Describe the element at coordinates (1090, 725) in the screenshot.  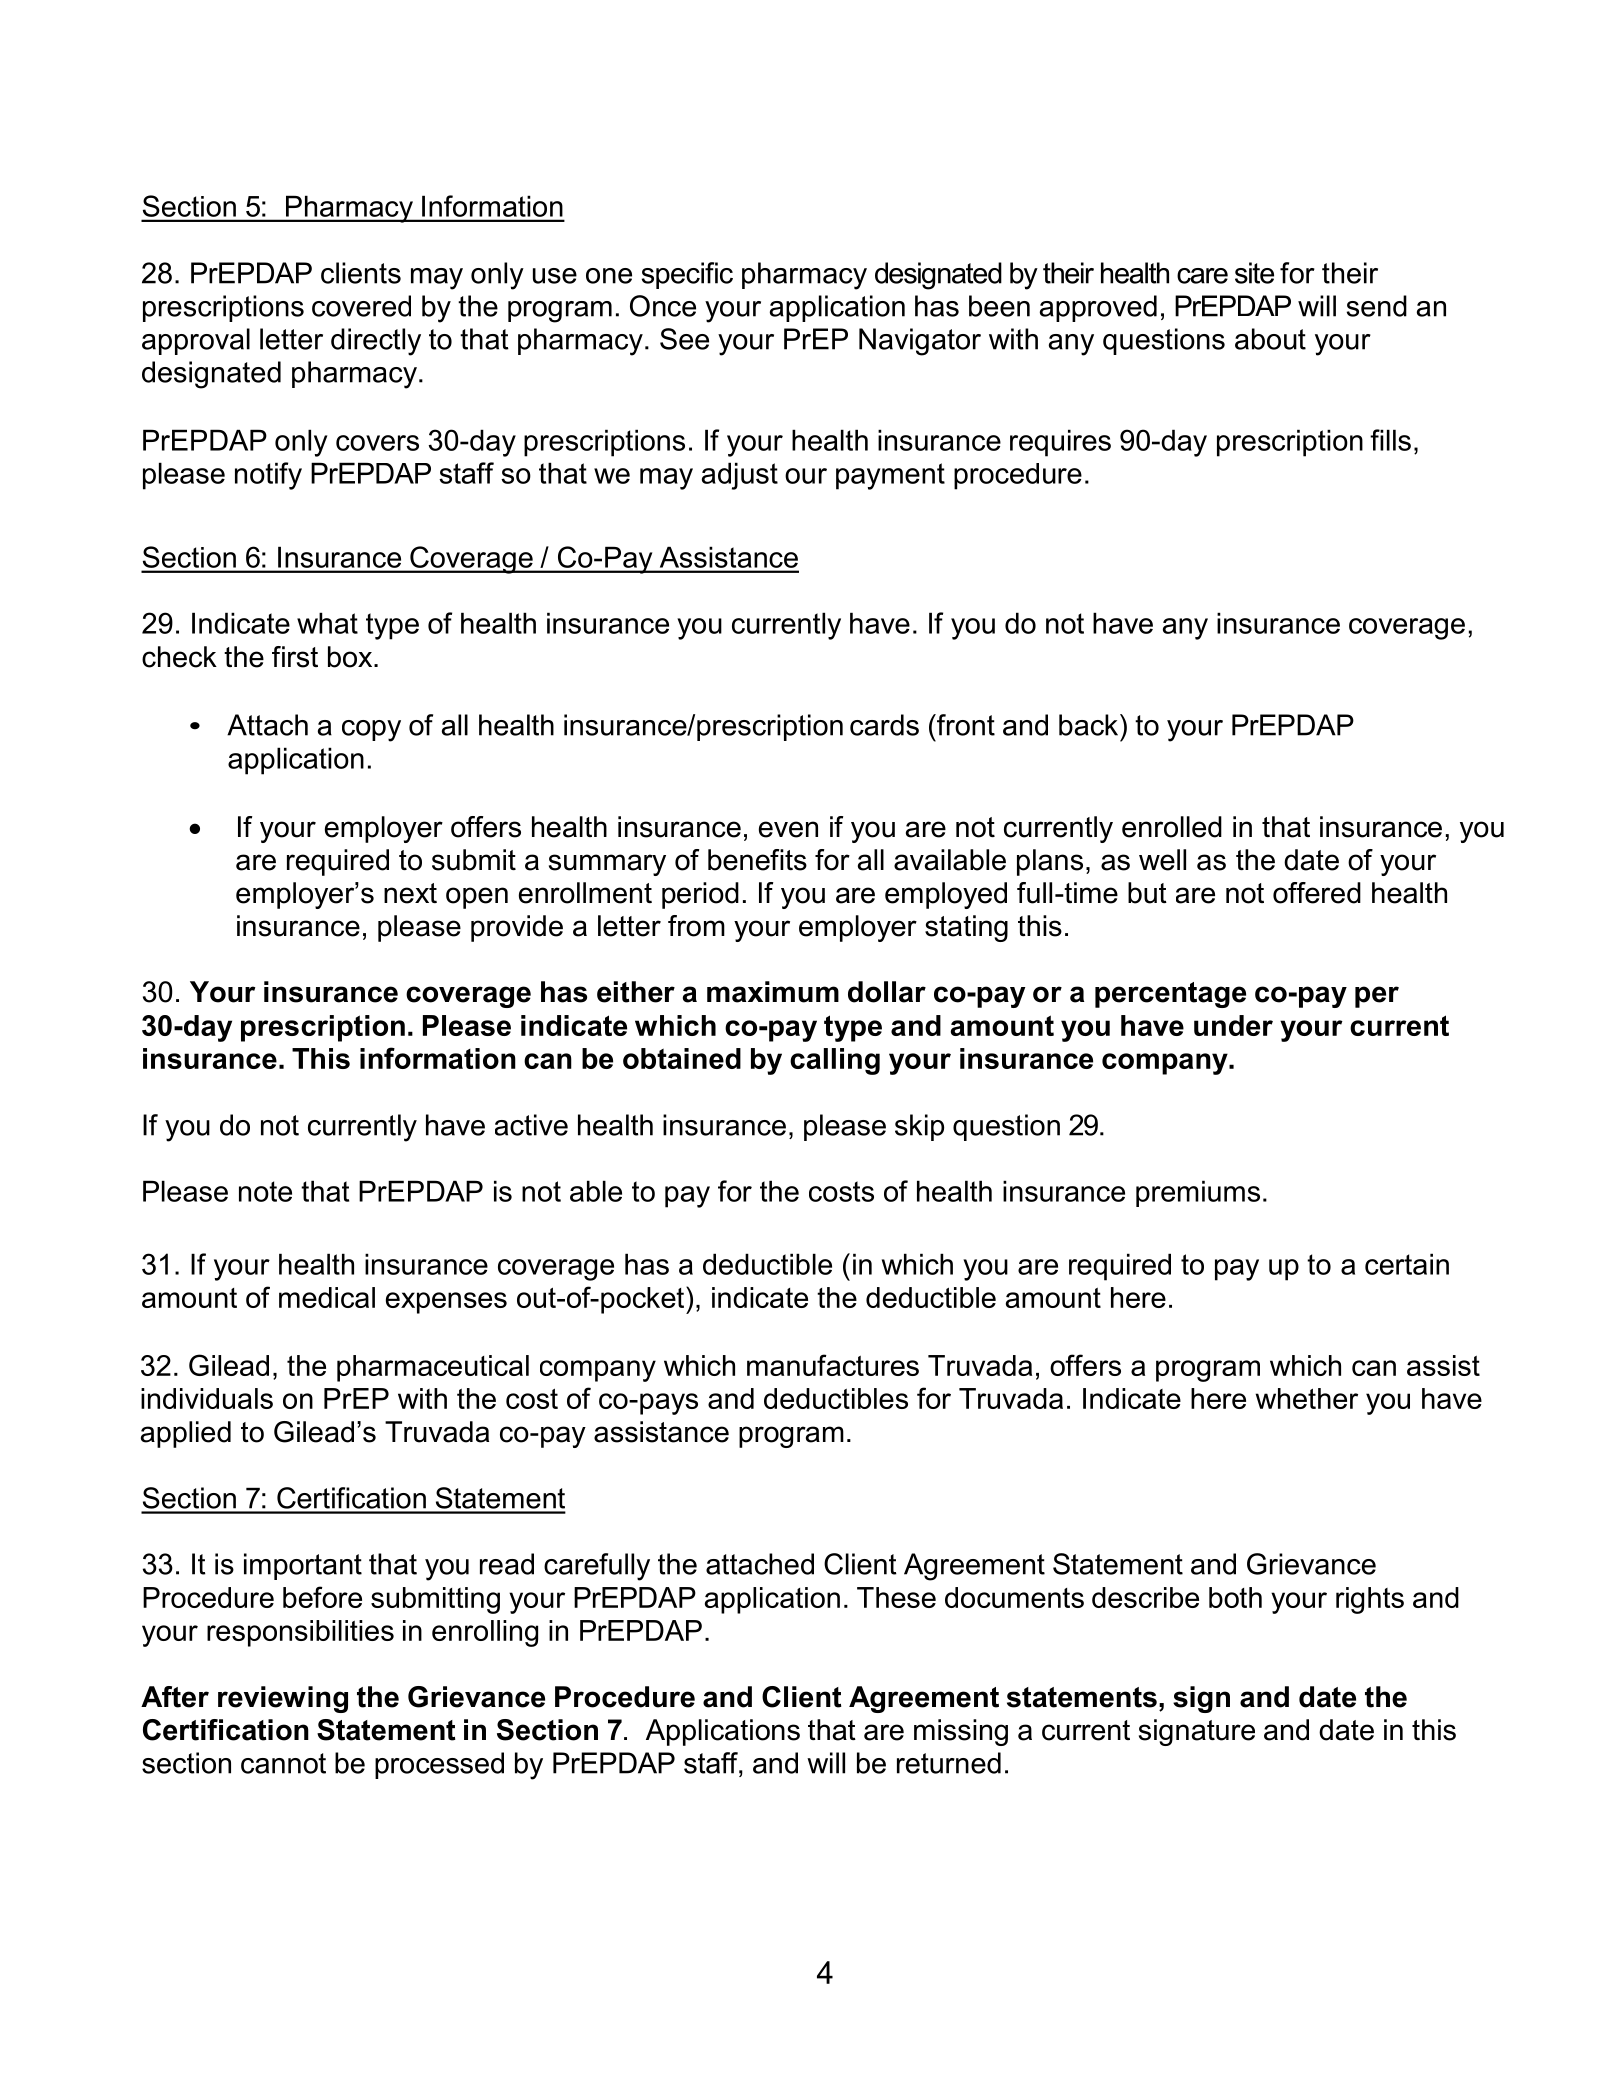
I see `back` at that location.
